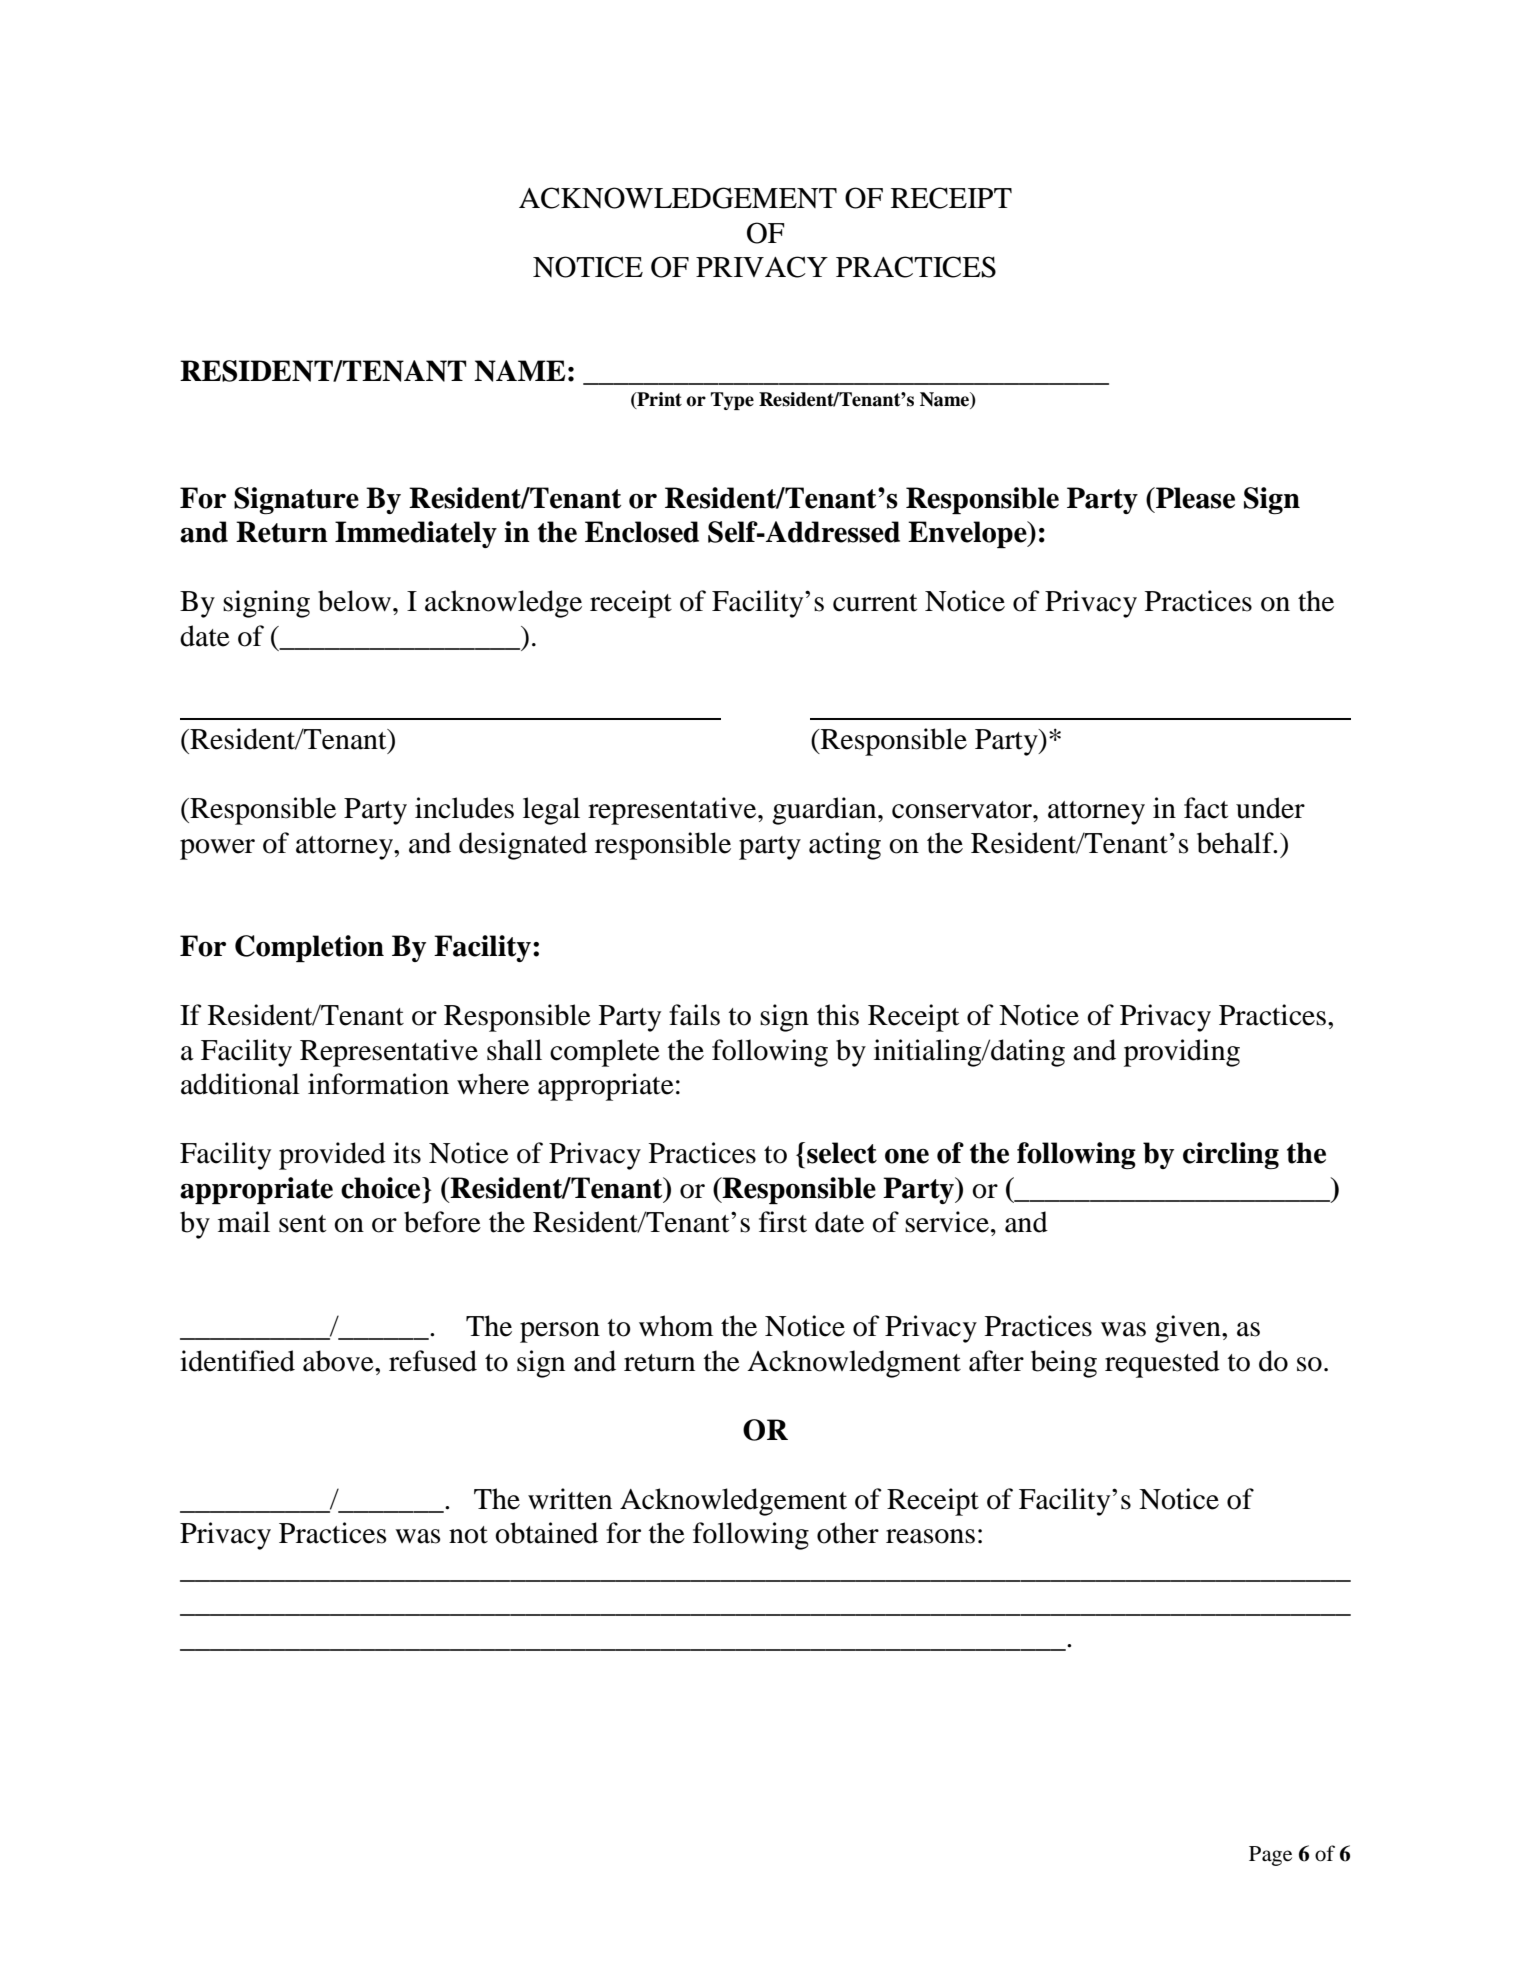 The width and height of the screenshot is (1531, 1982). I want to click on select, so click(842, 1153).
